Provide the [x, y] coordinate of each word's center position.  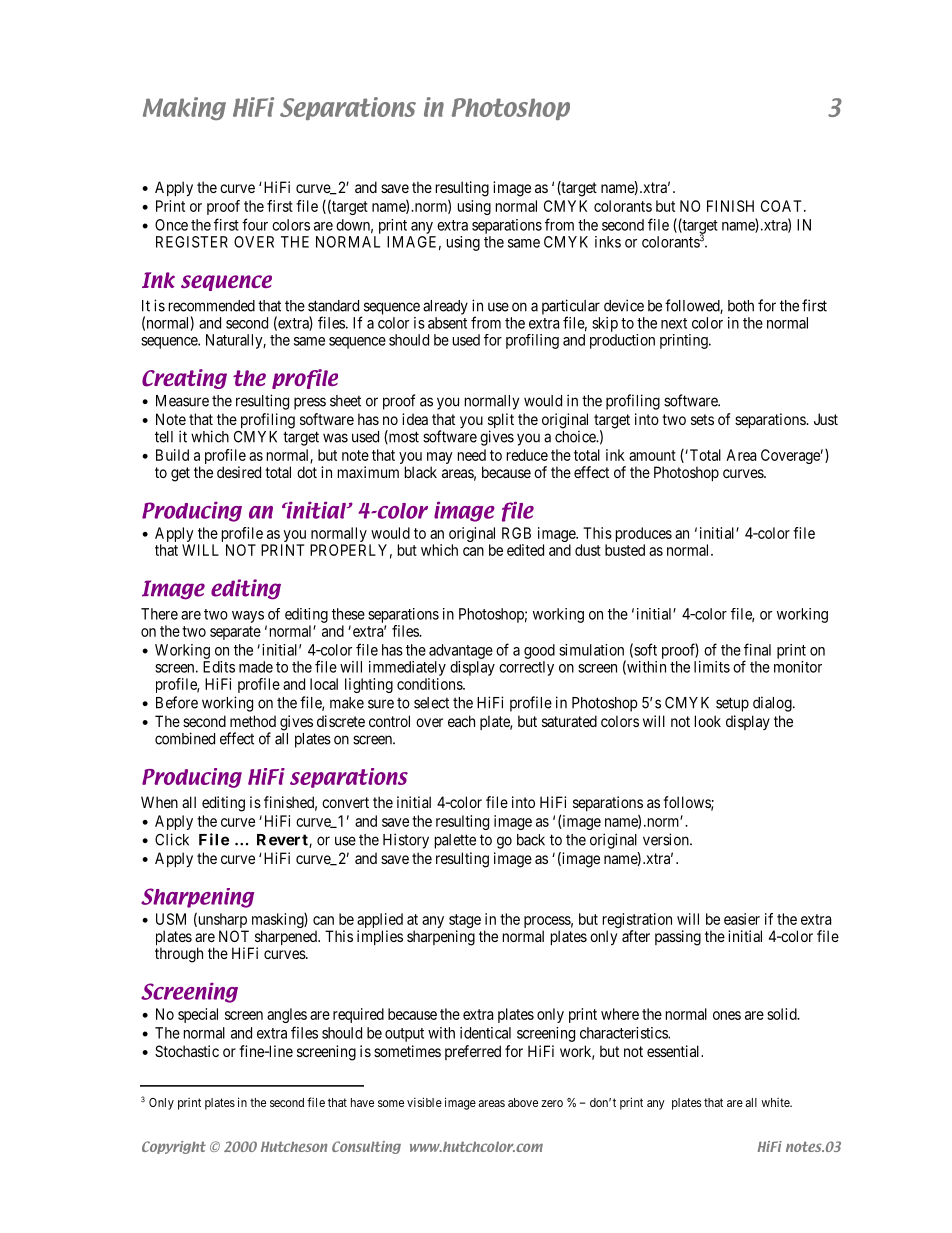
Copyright [174, 1147]
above [523, 1102]
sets [702, 419]
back [531, 840]
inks [608, 242]
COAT [783, 206]
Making [184, 108]
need [472, 455]
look [708, 721]
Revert [283, 841]
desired [239, 472]
